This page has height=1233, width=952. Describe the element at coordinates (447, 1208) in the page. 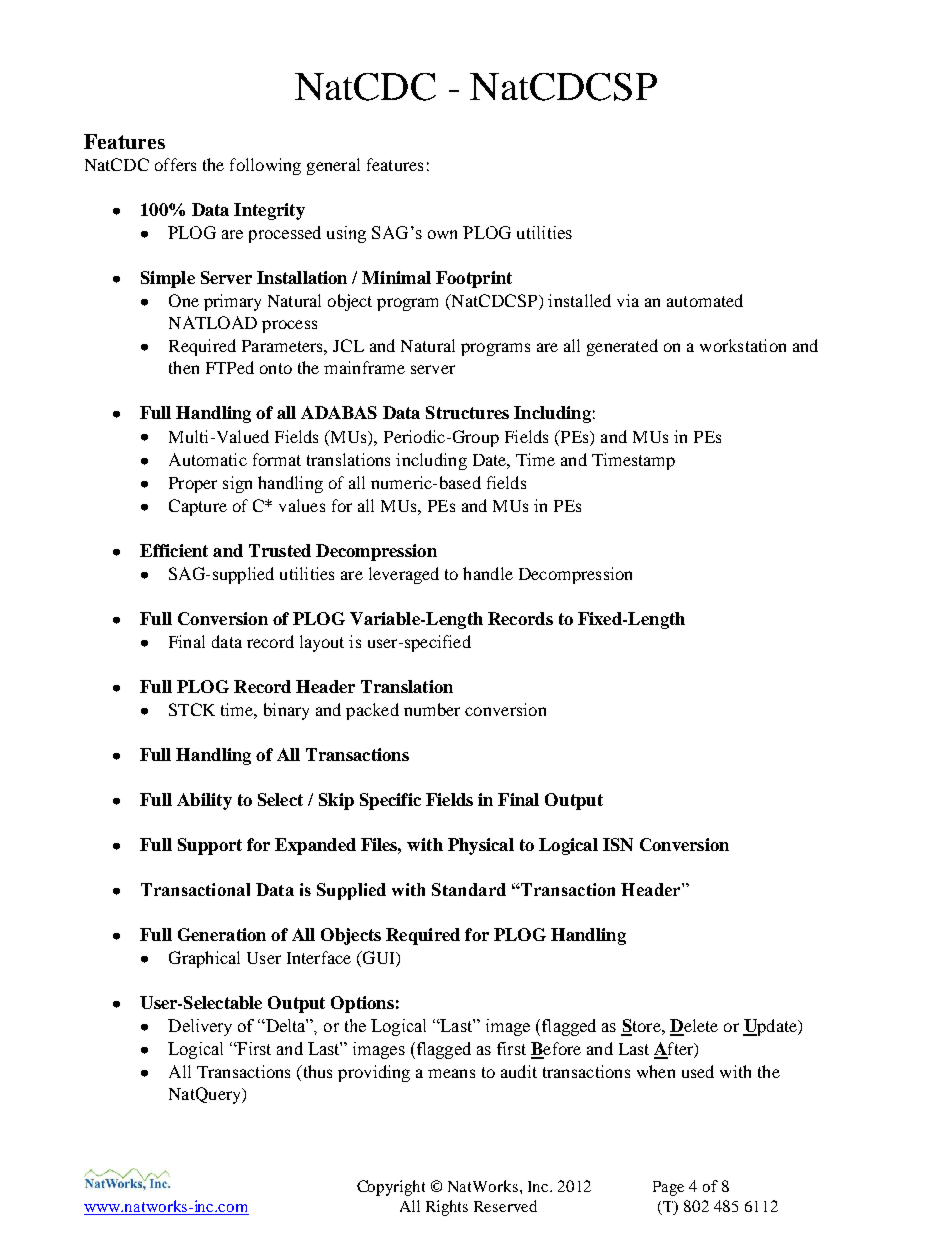

I see `Rights` at that location.
